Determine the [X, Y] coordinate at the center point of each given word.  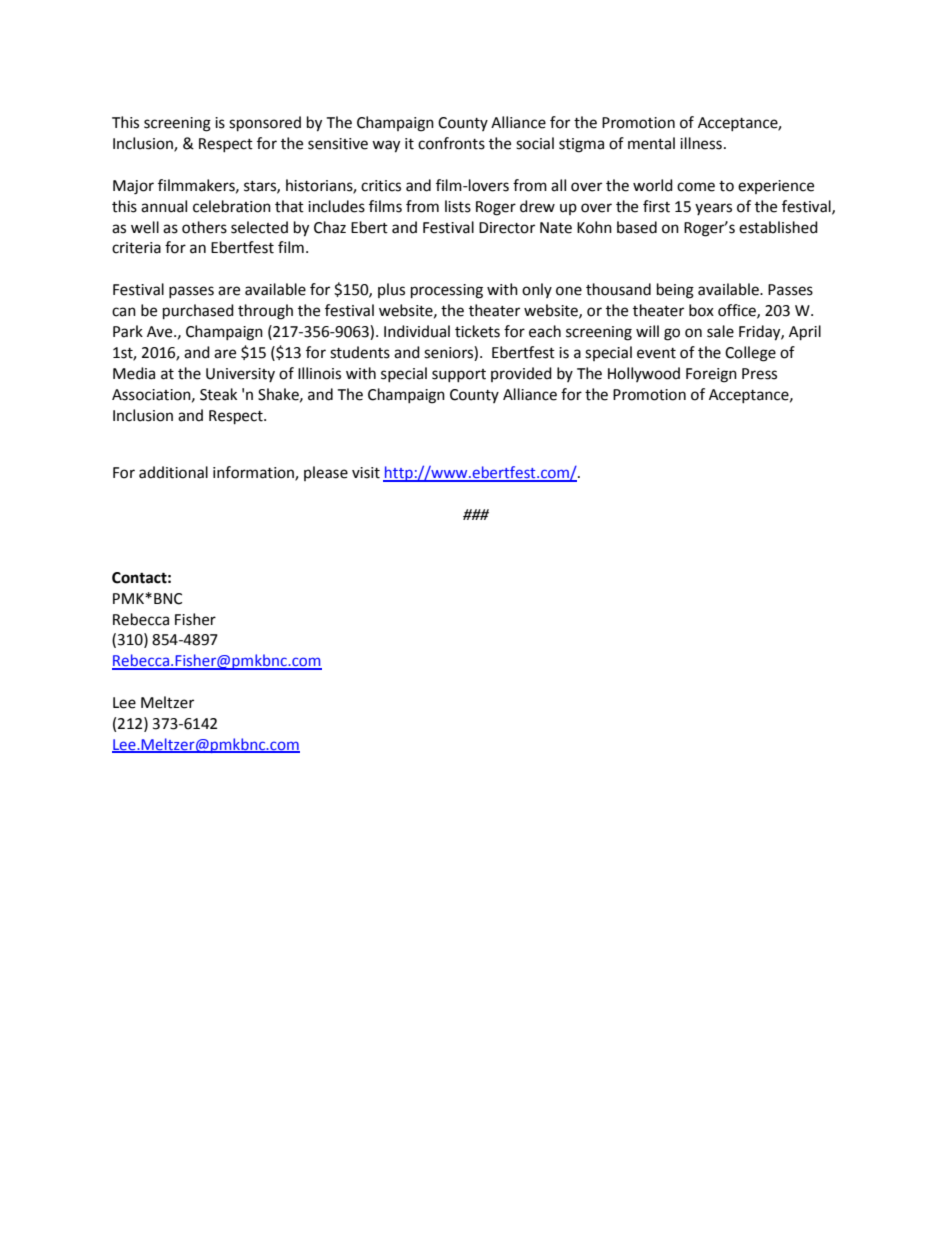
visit [366, 473]
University [240, 375]
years [713, 209]
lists [458, 206]
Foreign [711, 375]
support [459, 375]
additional [173, 472]
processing [447, 291]
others [204, 227]
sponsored [265, 124]
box [701, 310]
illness [701, 143]
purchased [198, 312]
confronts [451, 143]
